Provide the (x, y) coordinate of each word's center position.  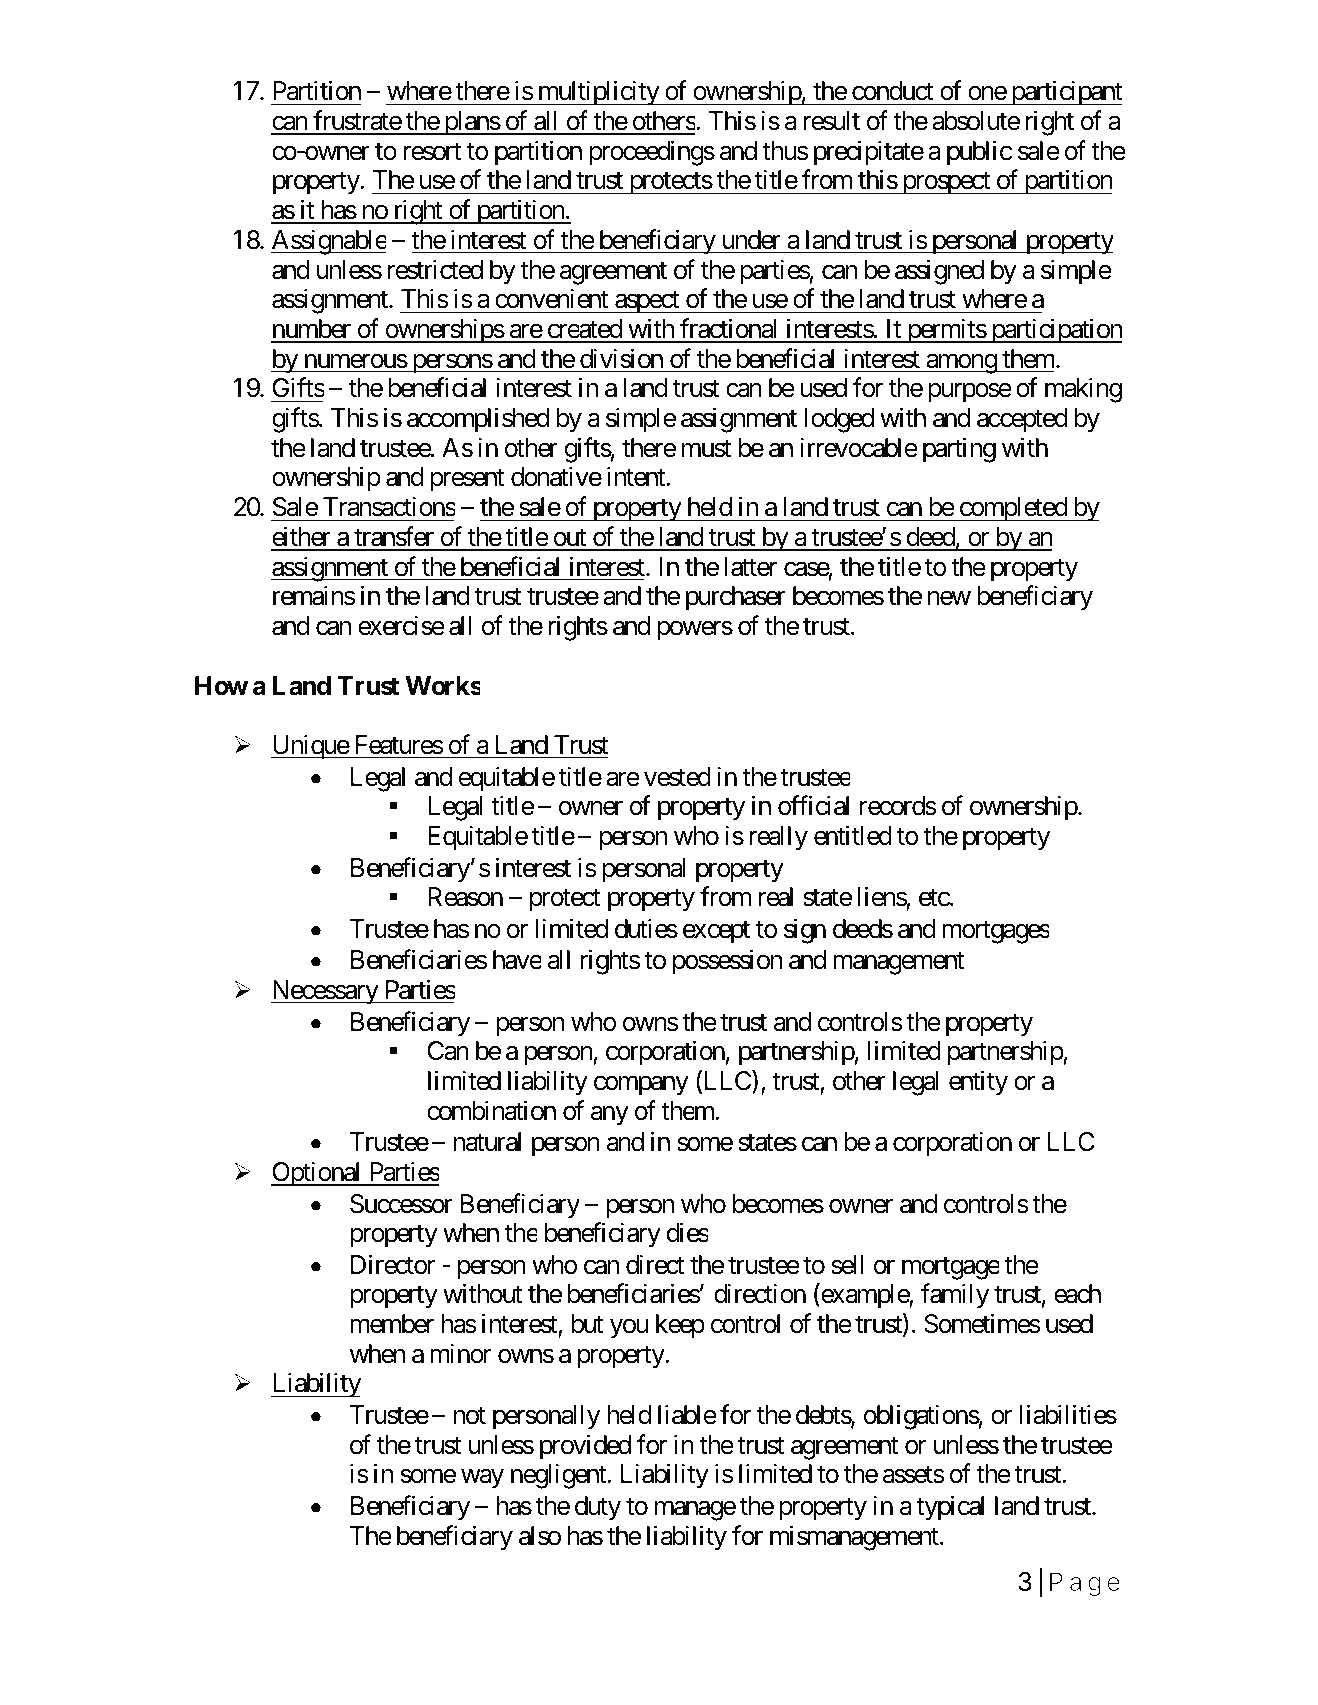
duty (598, 1508)
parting (959, 450)
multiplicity (598, 93)
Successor (401, 1204)
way (482, 1479)
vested (677, 777)
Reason (465, 897)
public (979, 153)
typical (950, 1508)
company (641, 1086)
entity (978, 1083)
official (813, 805)
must (706, 449)
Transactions (389, 507)
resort (432, 152)
